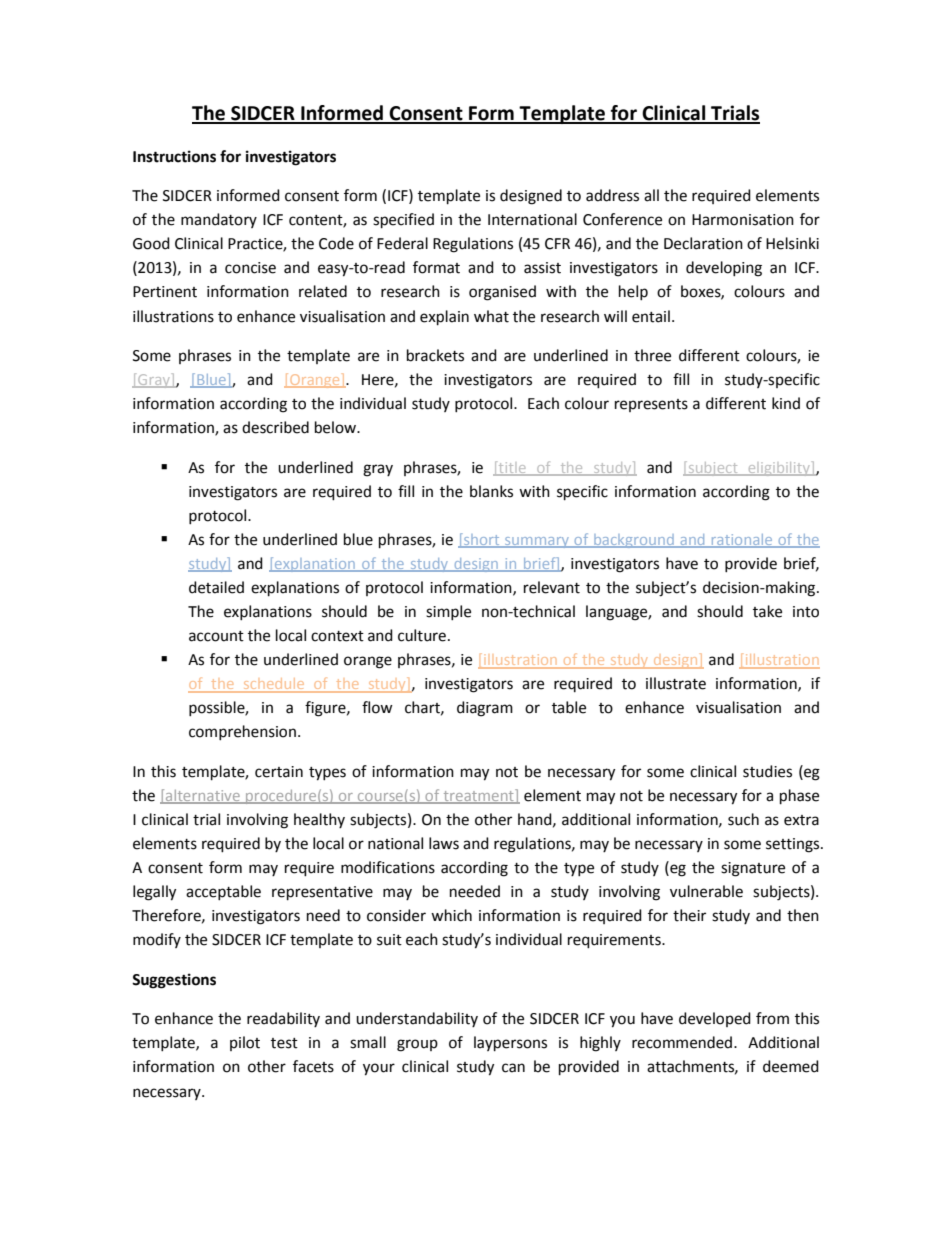  What do you see at coordinates (403, 221) in the page?
I see `specified` at bounding box center [403, 221].
